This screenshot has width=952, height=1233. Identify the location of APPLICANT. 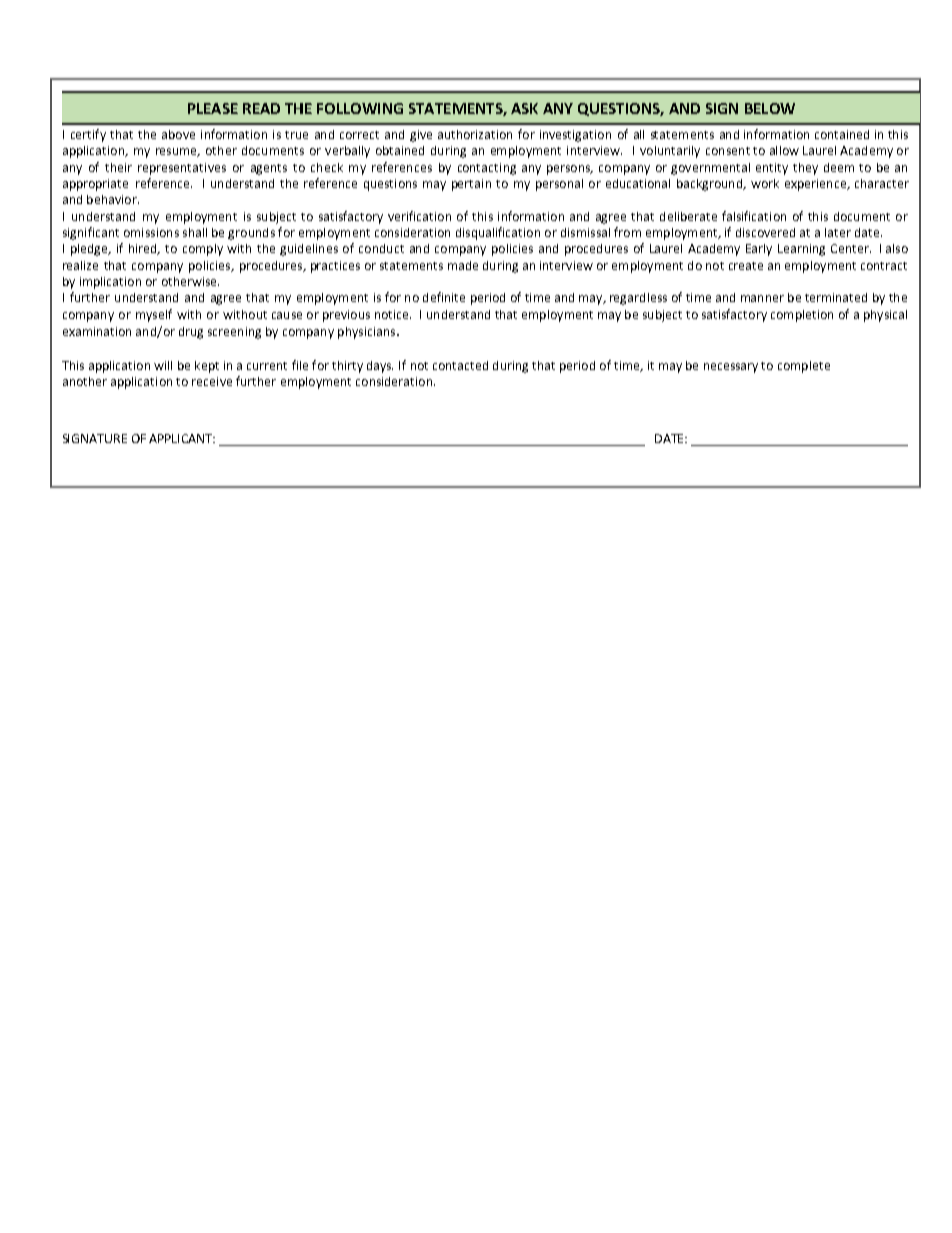
(182, 438).
